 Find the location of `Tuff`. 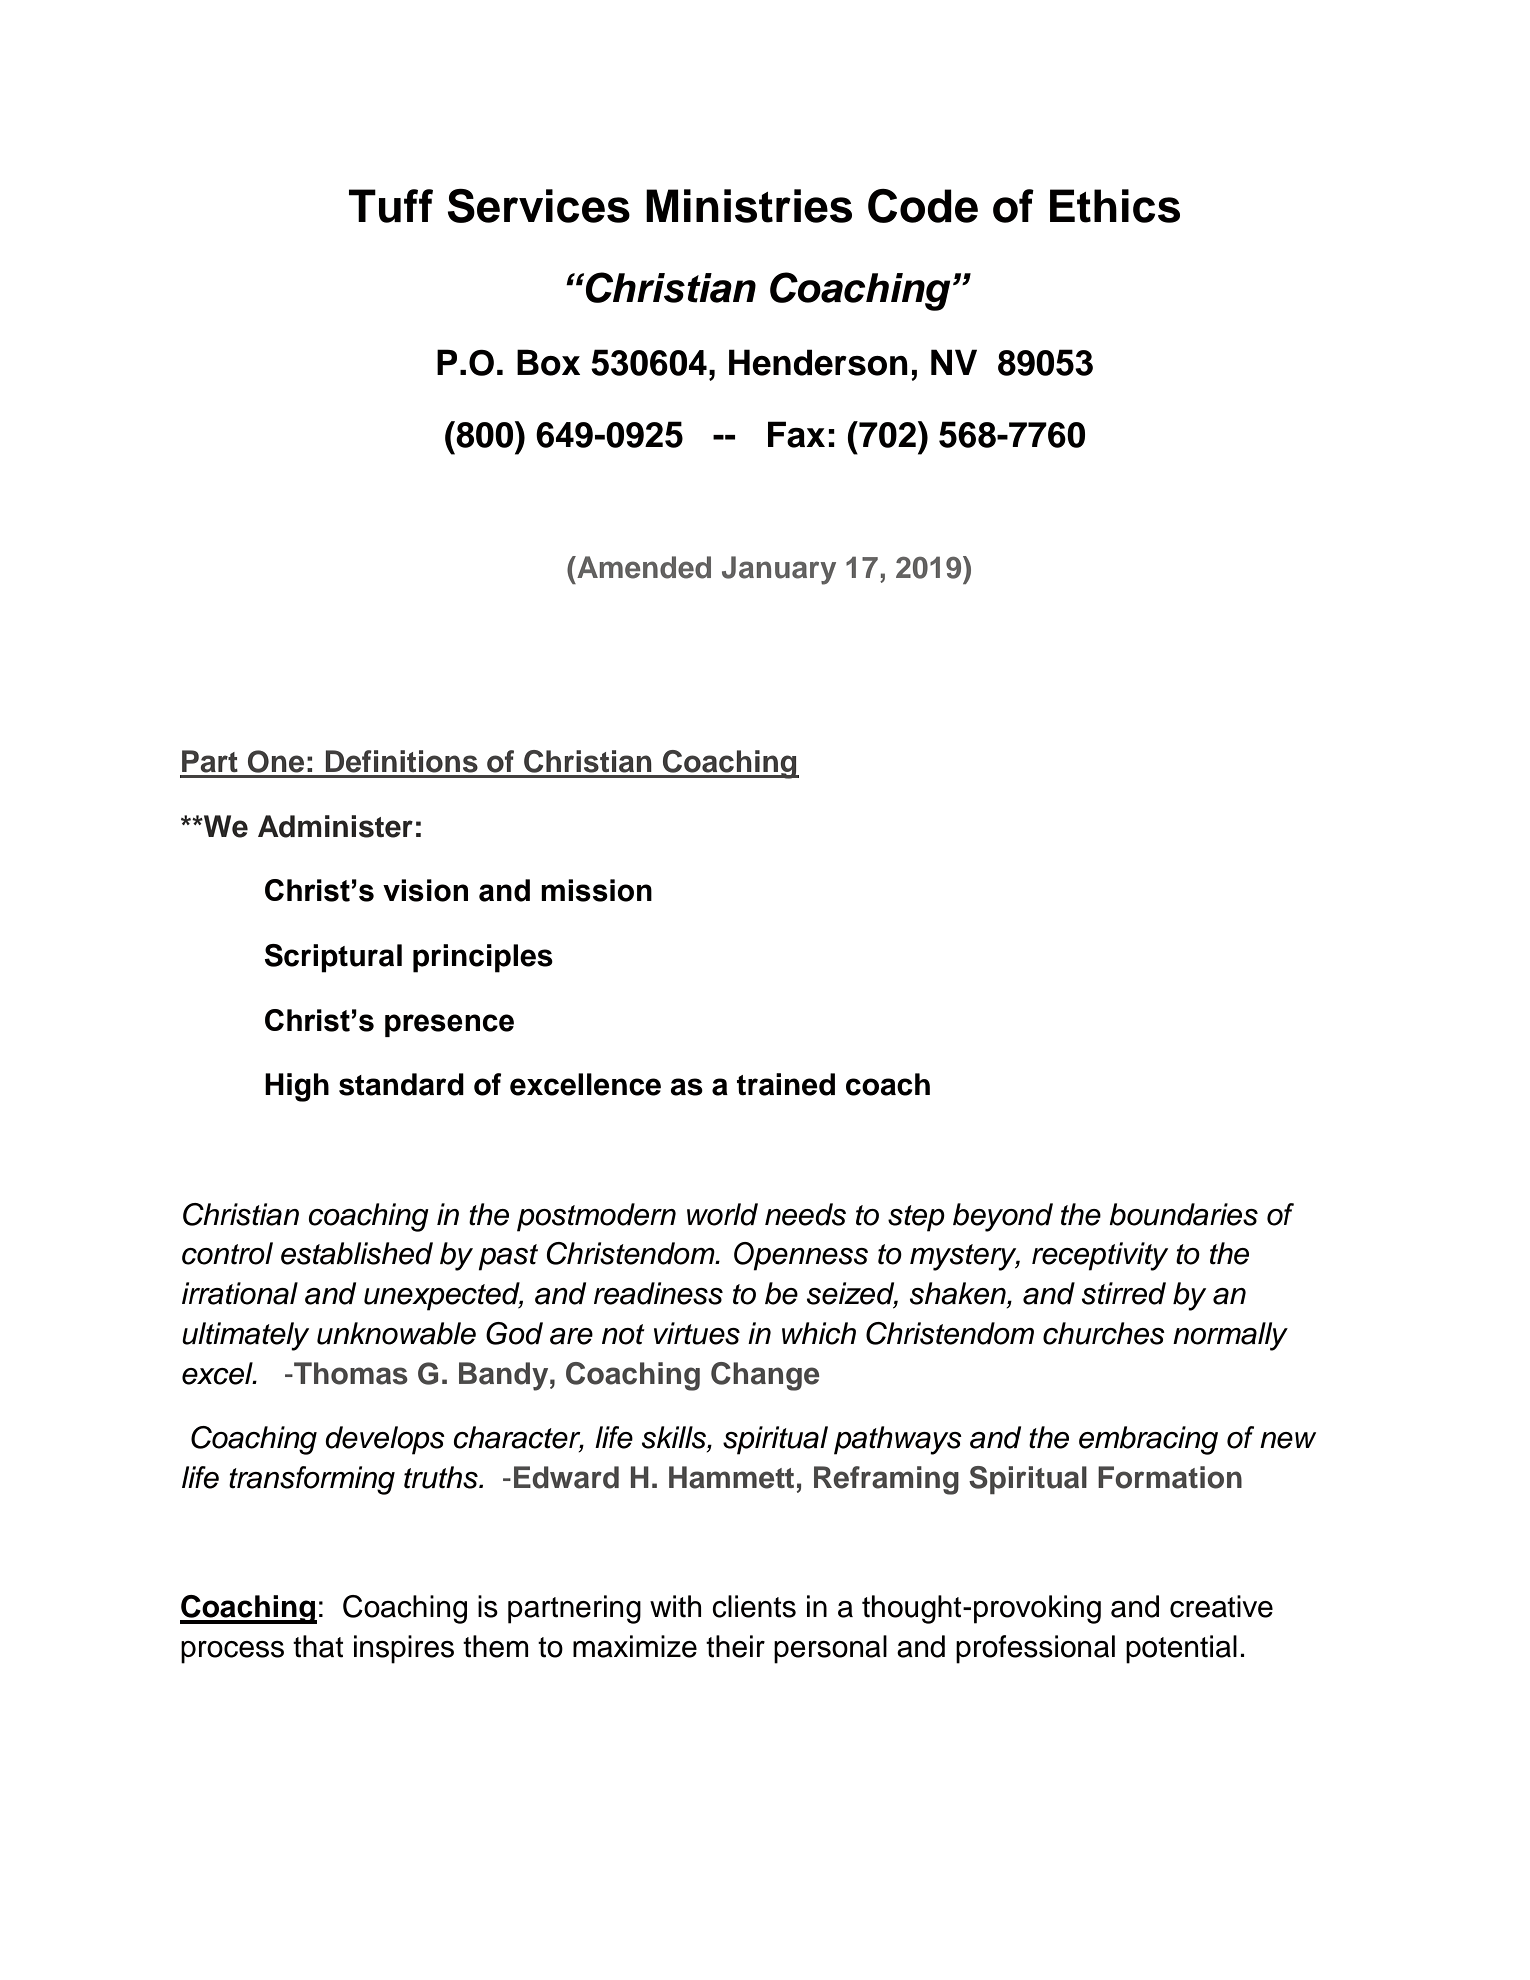

Tuff is located at coordinates (391, 206).
